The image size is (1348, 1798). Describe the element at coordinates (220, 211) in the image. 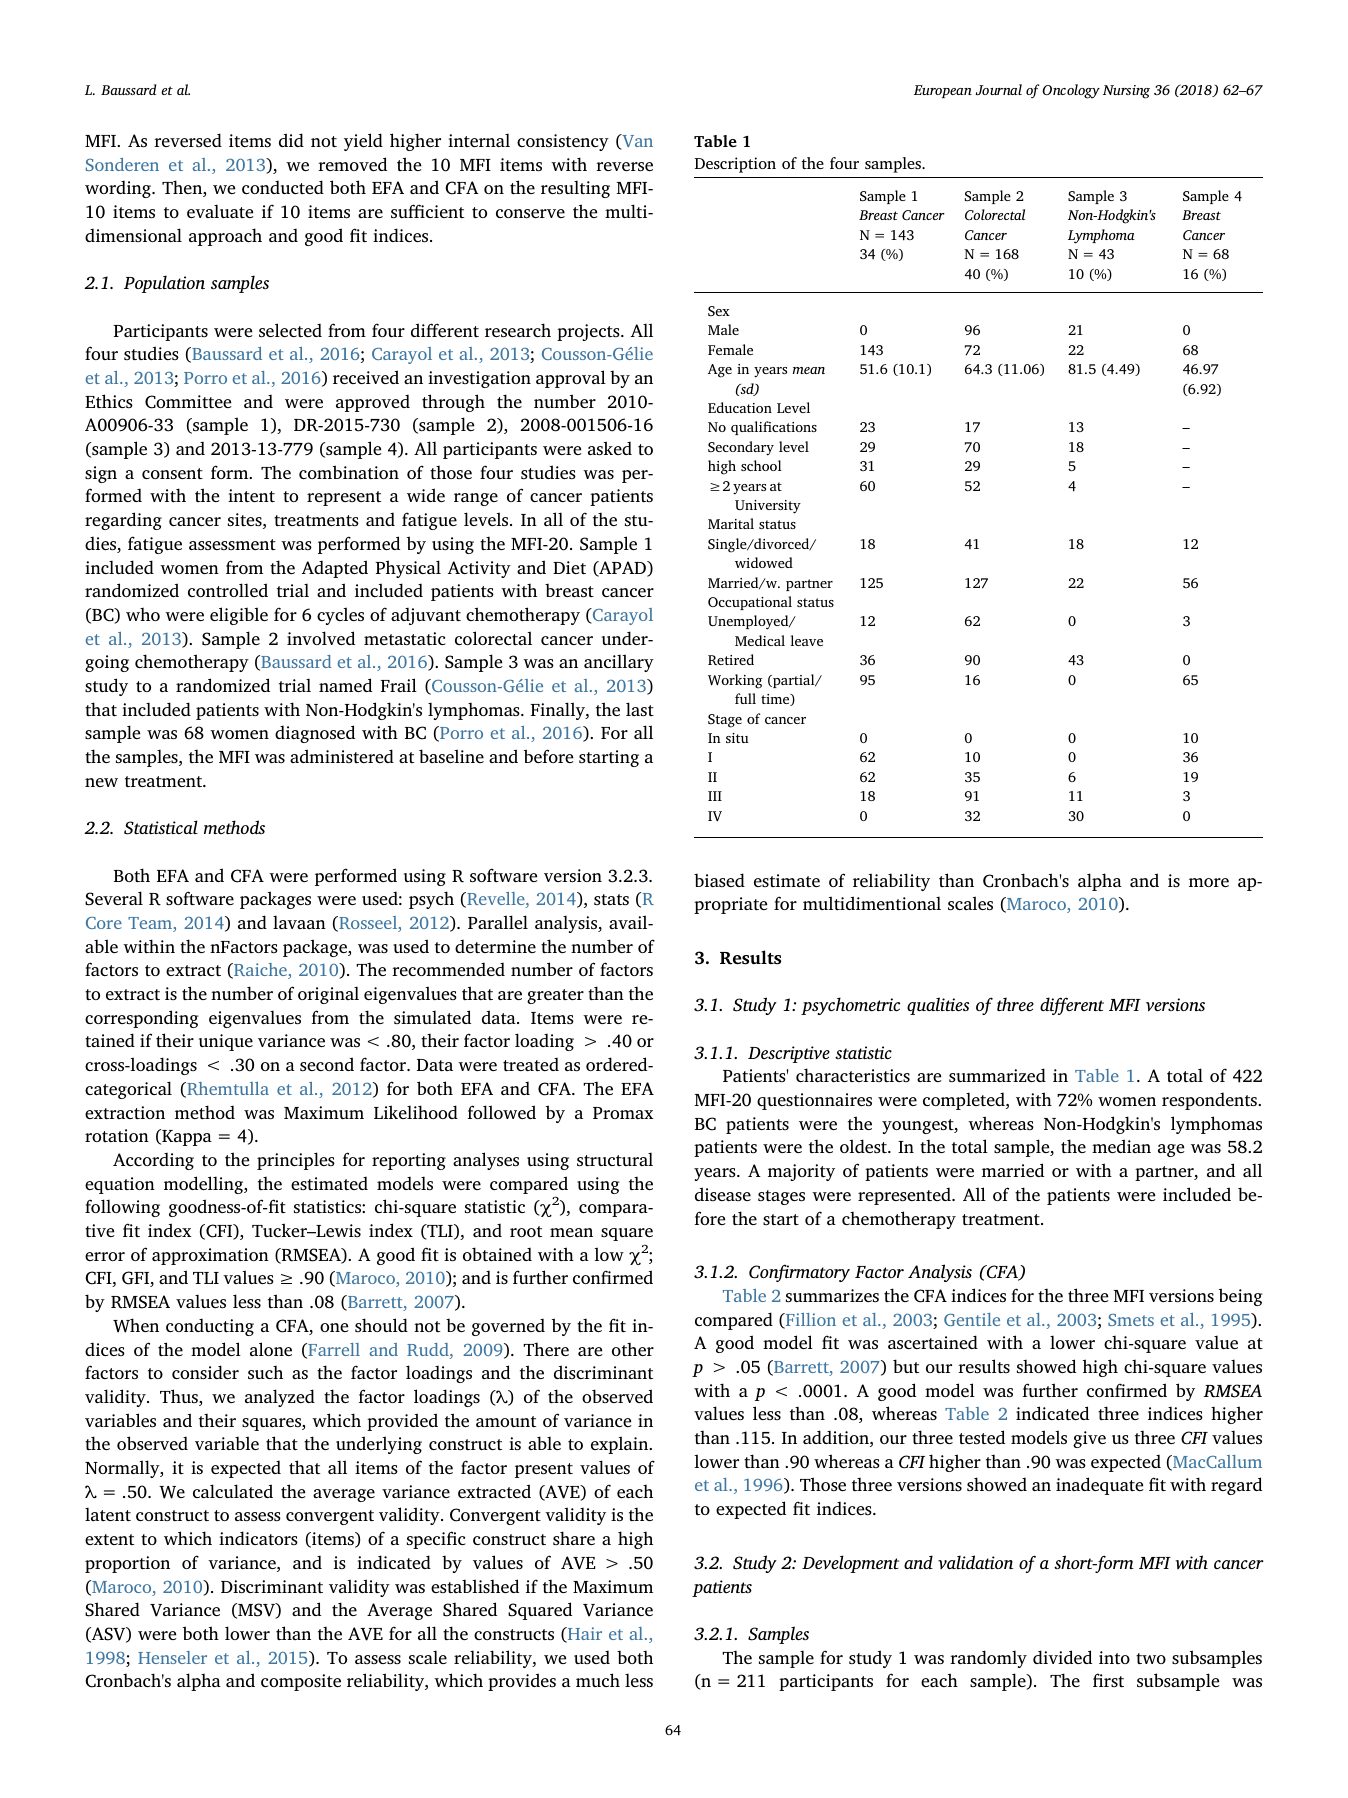

I see `evaluate` at that location.
